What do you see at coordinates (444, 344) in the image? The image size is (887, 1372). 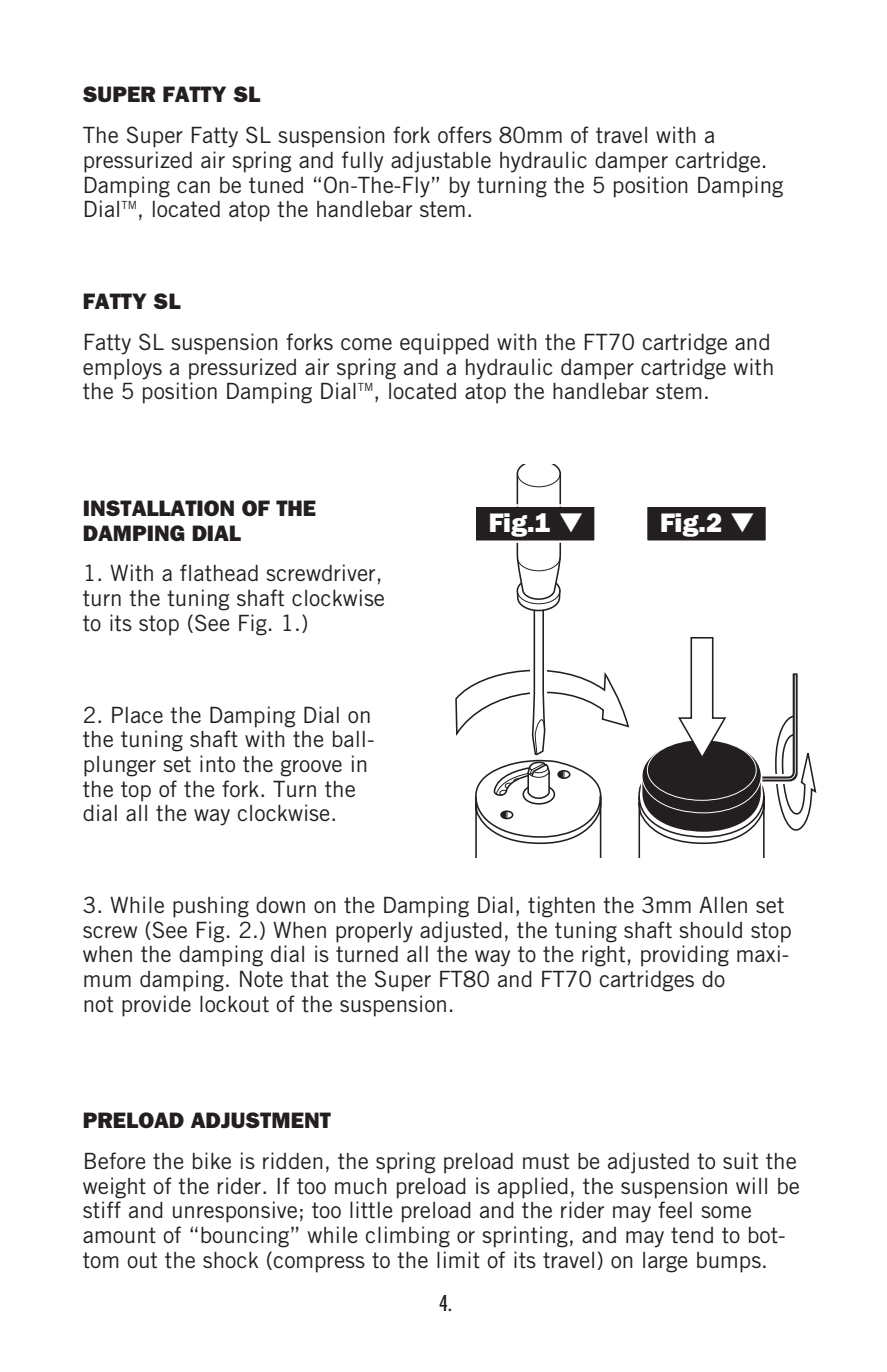 I see `equipped` at bounding box center [444, 344].
